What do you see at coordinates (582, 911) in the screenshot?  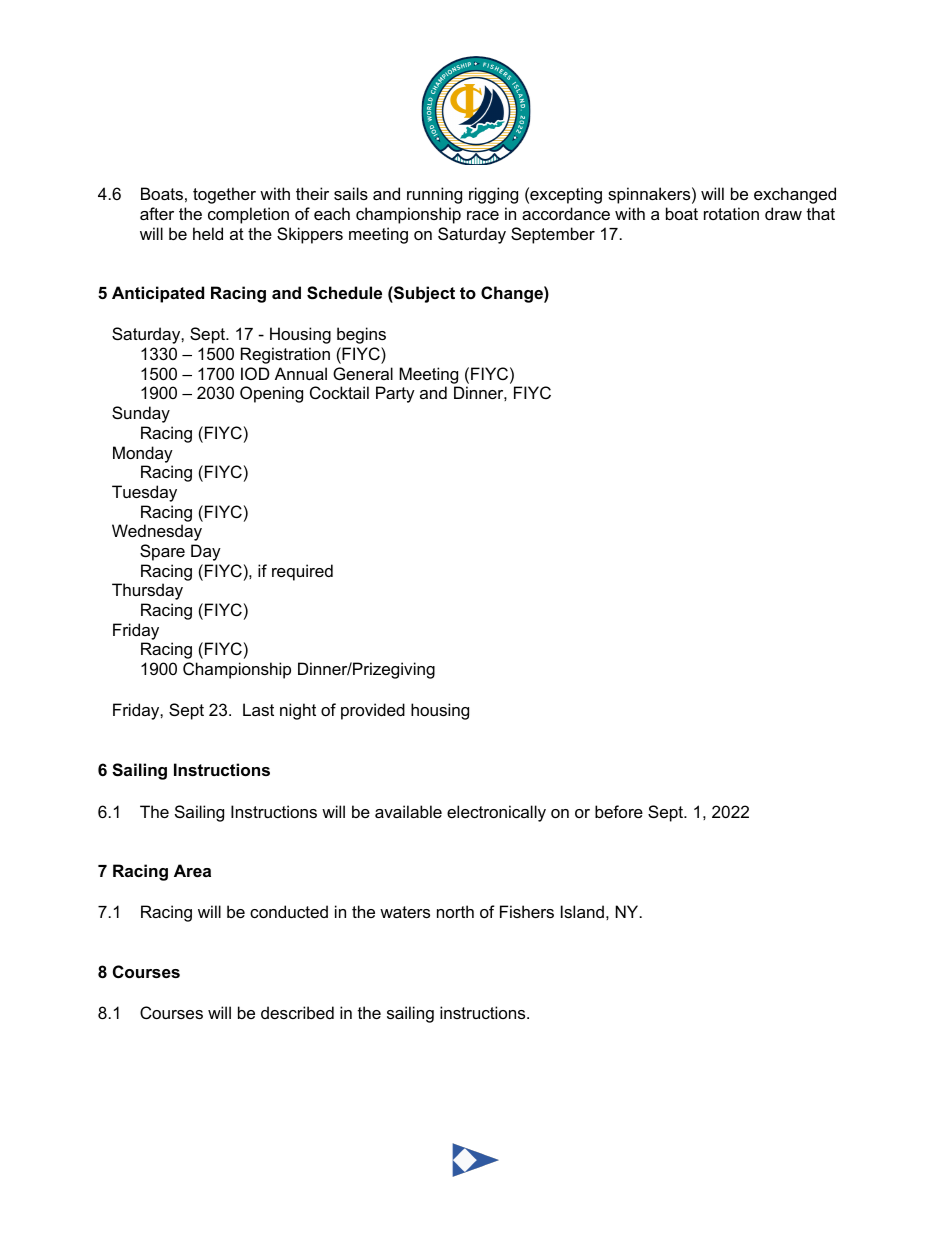 I see `Island` at bounding box center [582, 911].
